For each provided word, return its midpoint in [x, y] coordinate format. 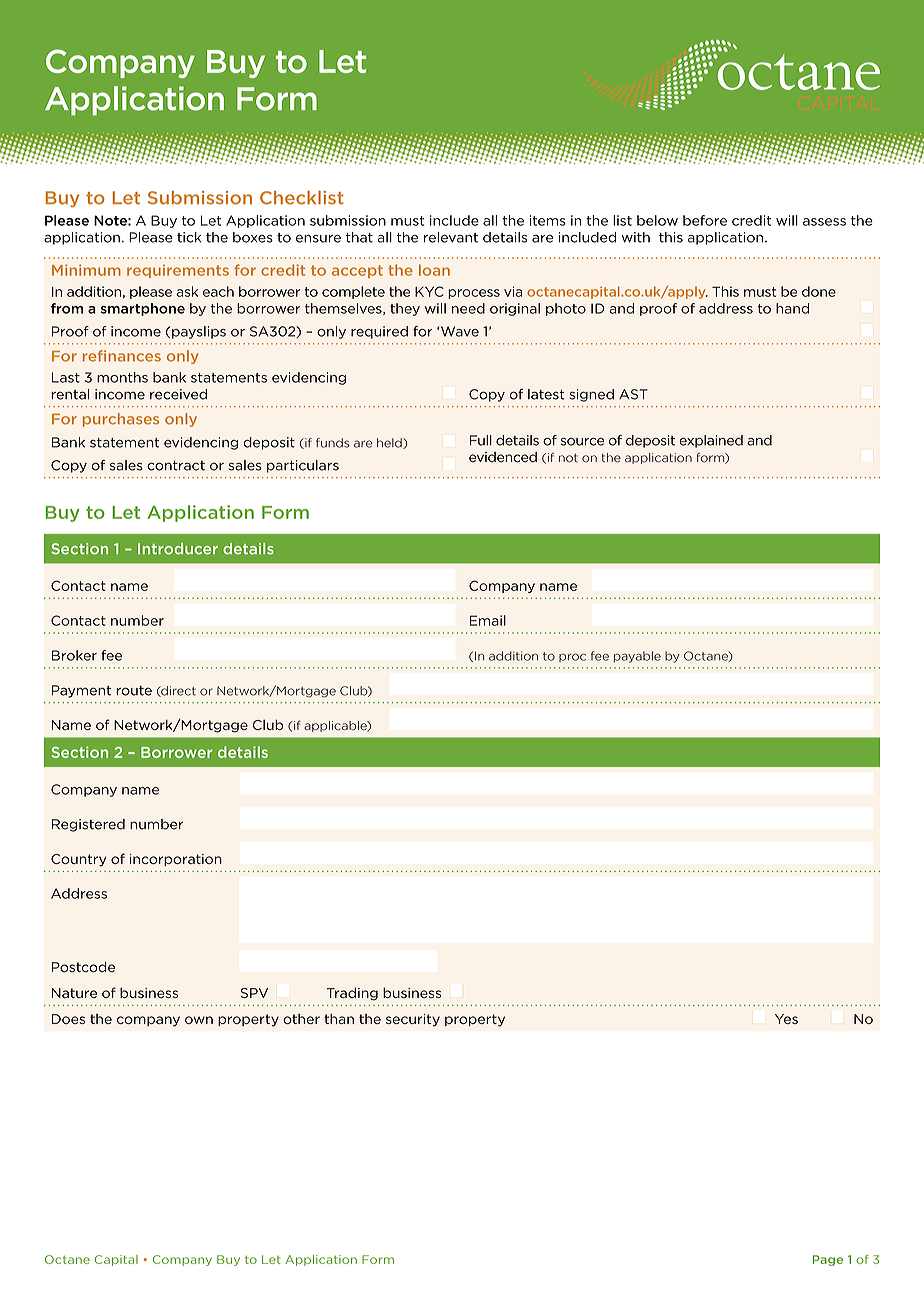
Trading [352, 994]
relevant [451, 237]
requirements [178, 271]
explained [711, 441]
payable [637, 657]
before [705, 220]
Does [68, 1019]
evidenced [503, 457]
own [199, 1020]
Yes [786, 1019]
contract [176, 465]
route [134, 691]
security [413, 1020]
